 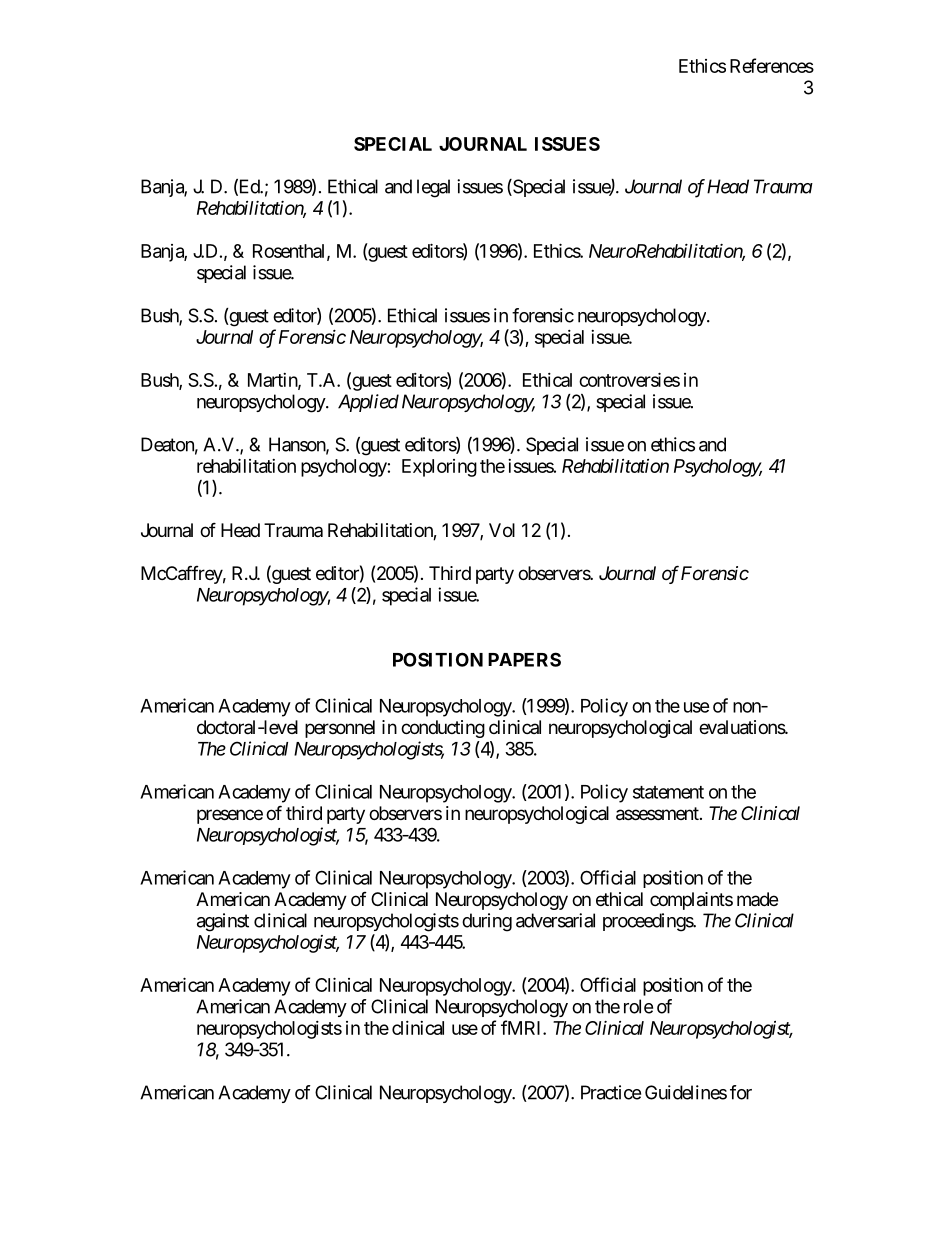 What do you see at coordinates (658, 814) in the document?
I see `assessment` at bounding box center [658, 814].
